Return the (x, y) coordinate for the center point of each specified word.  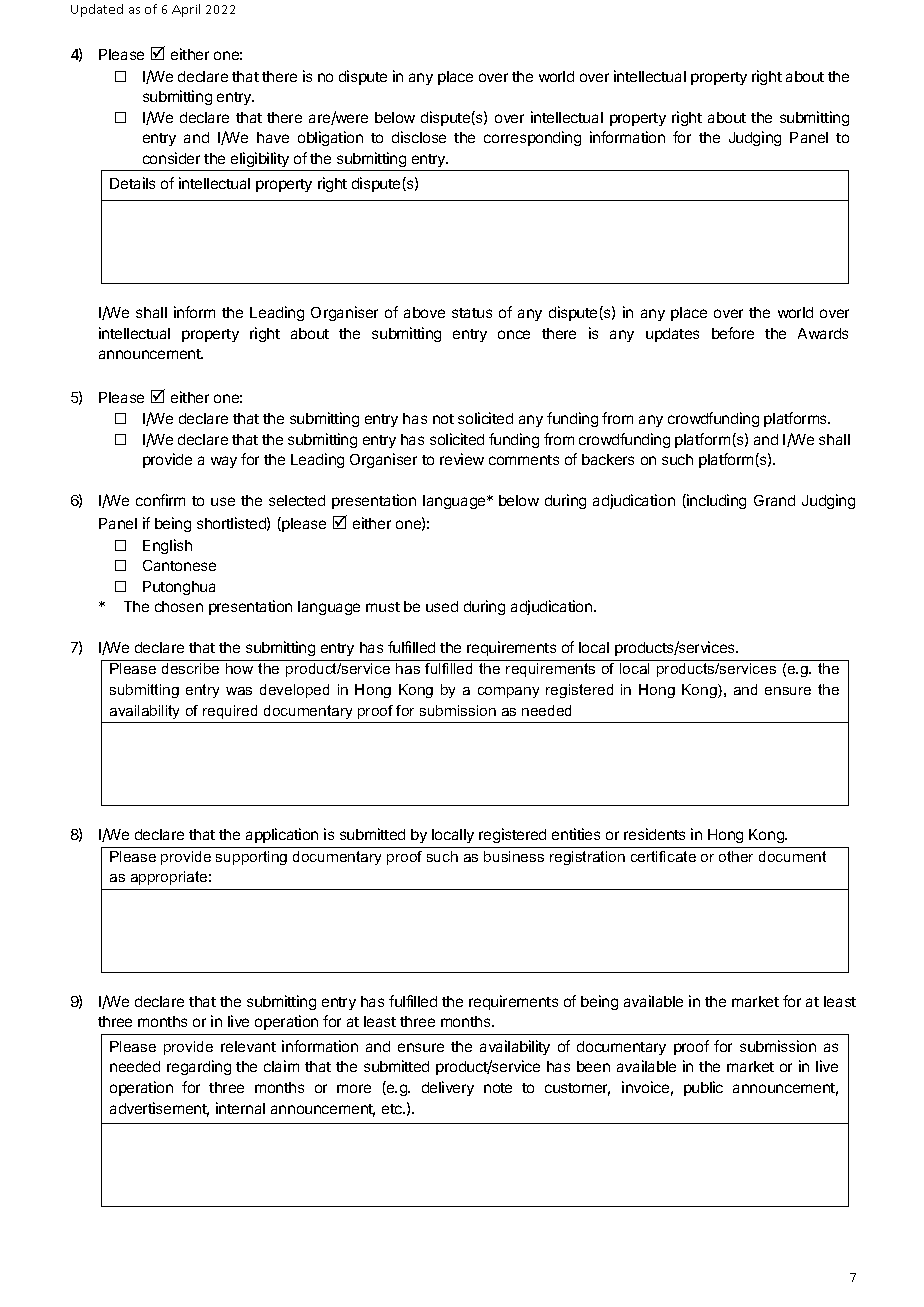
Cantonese (179, 565)
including (715, 501)
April (186, 10)
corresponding (532, 138)
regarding (199, 1067)
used (442, 606)
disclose (419, 137)
